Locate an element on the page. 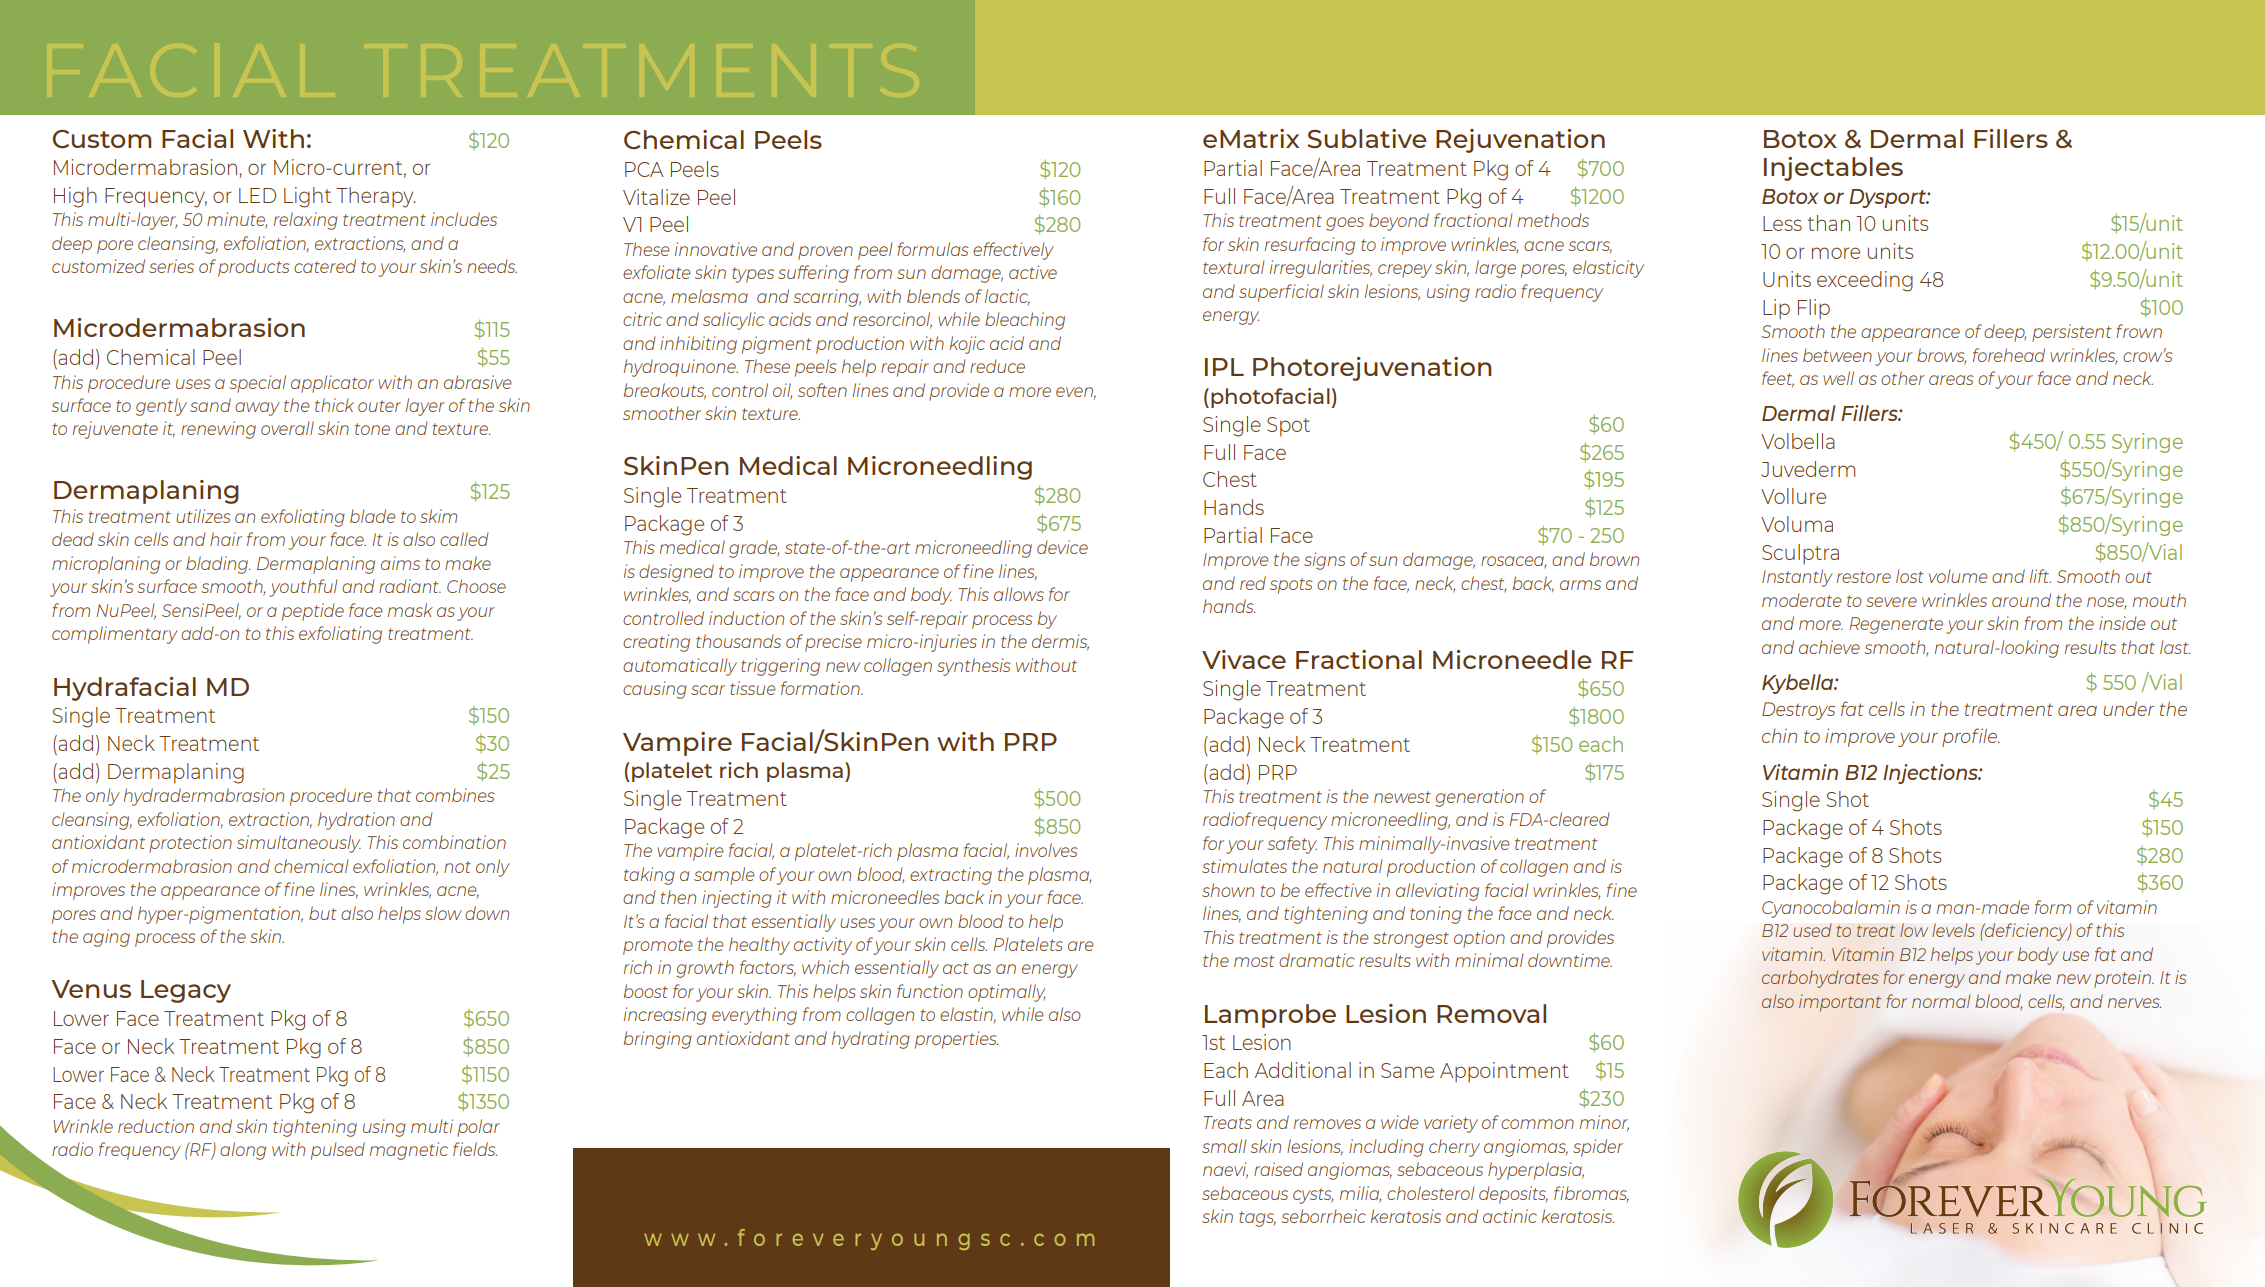 Image resolution: width=2265 pixels, height=1287 pixels. pulsed is located at coordinates (338, 1151).
